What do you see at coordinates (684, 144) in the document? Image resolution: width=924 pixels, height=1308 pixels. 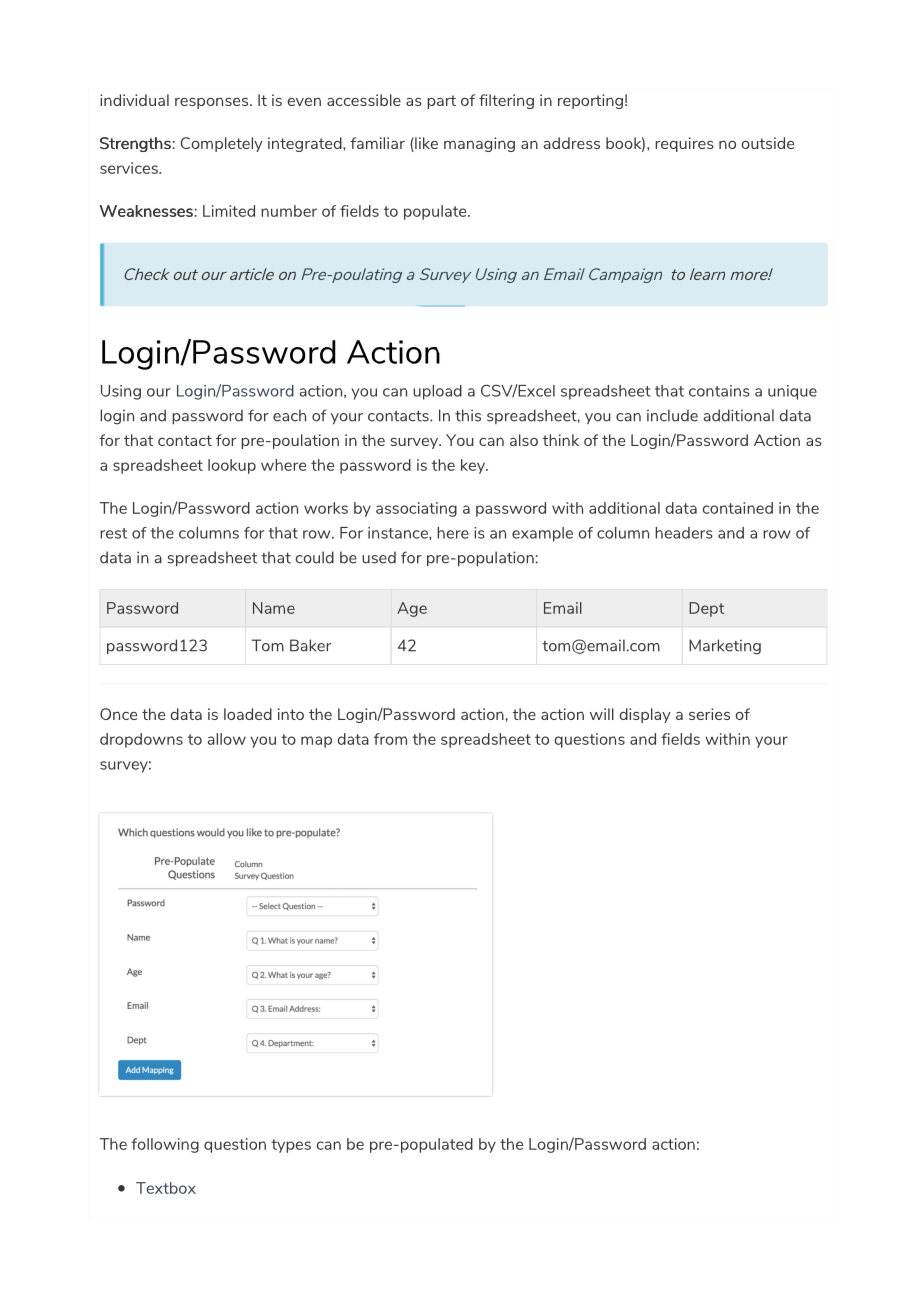 I see `requires` at bounding box center [684, 144].
